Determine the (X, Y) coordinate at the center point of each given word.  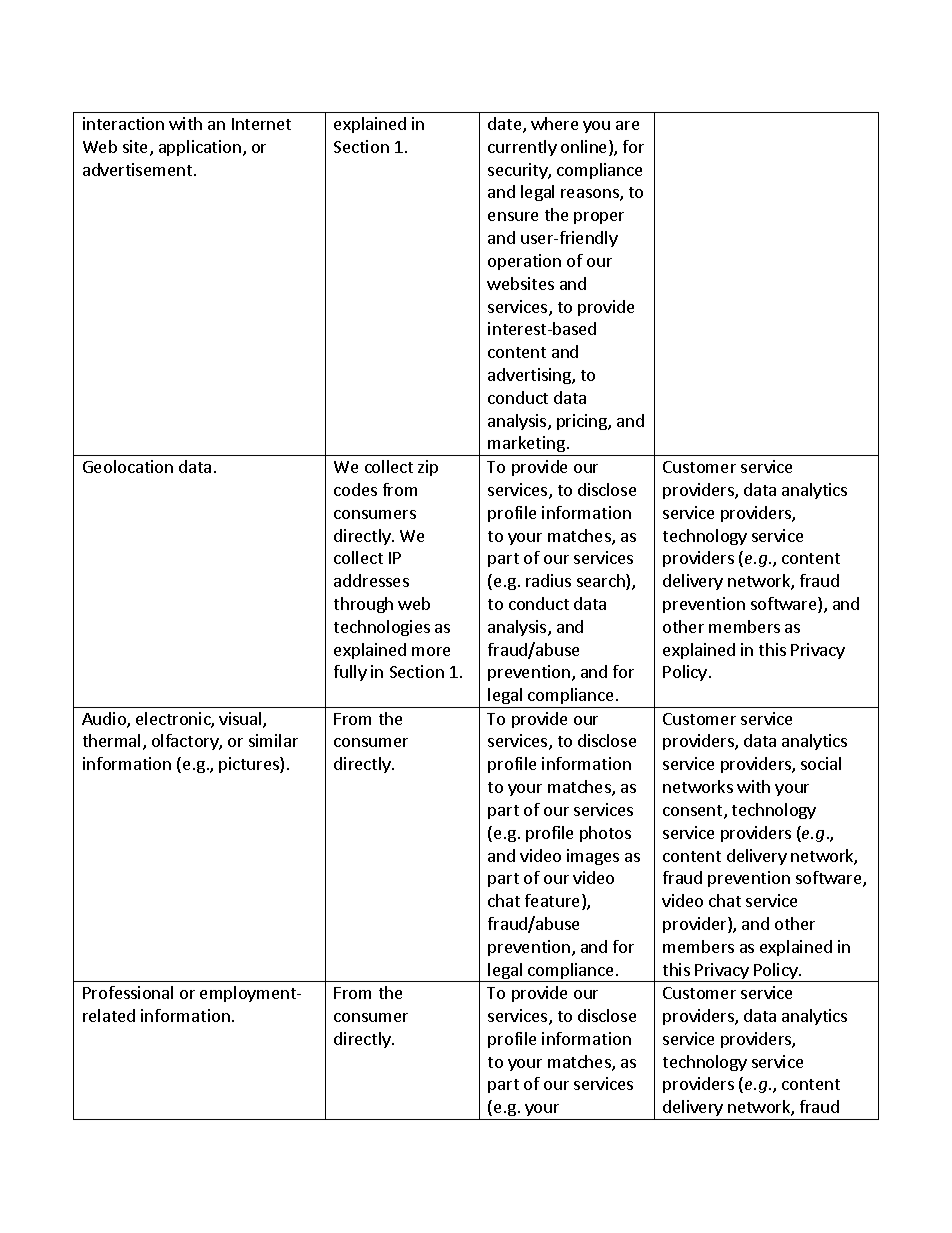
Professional (128, 992)
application (200, 148)
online (585, 148)
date (506, 125)
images (593, 857)
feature (552, 900)
